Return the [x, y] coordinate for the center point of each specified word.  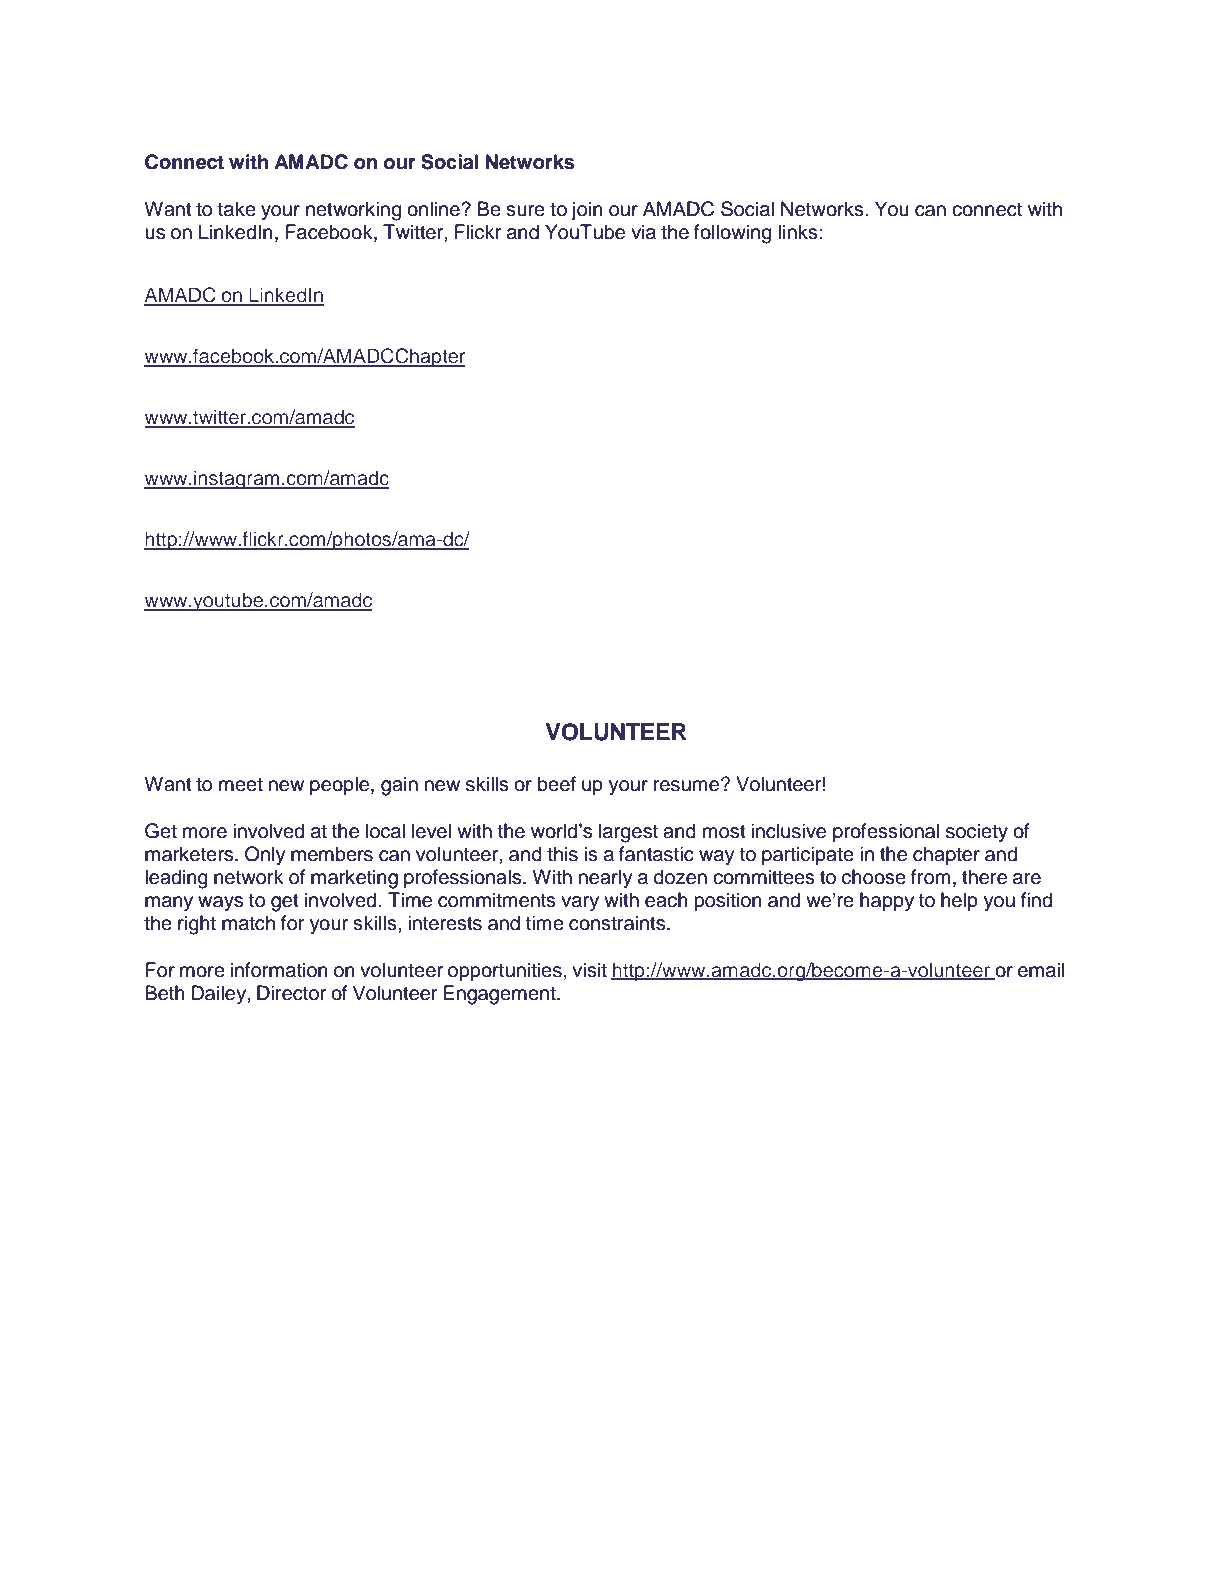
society [977, 833]
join [587, 210]
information [279, 970]
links [798, 232]
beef [557, 784]
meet [241, 785]
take [237, 209]
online [433, 209]
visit [589, 970]
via [643, 232]
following [732, 234]
